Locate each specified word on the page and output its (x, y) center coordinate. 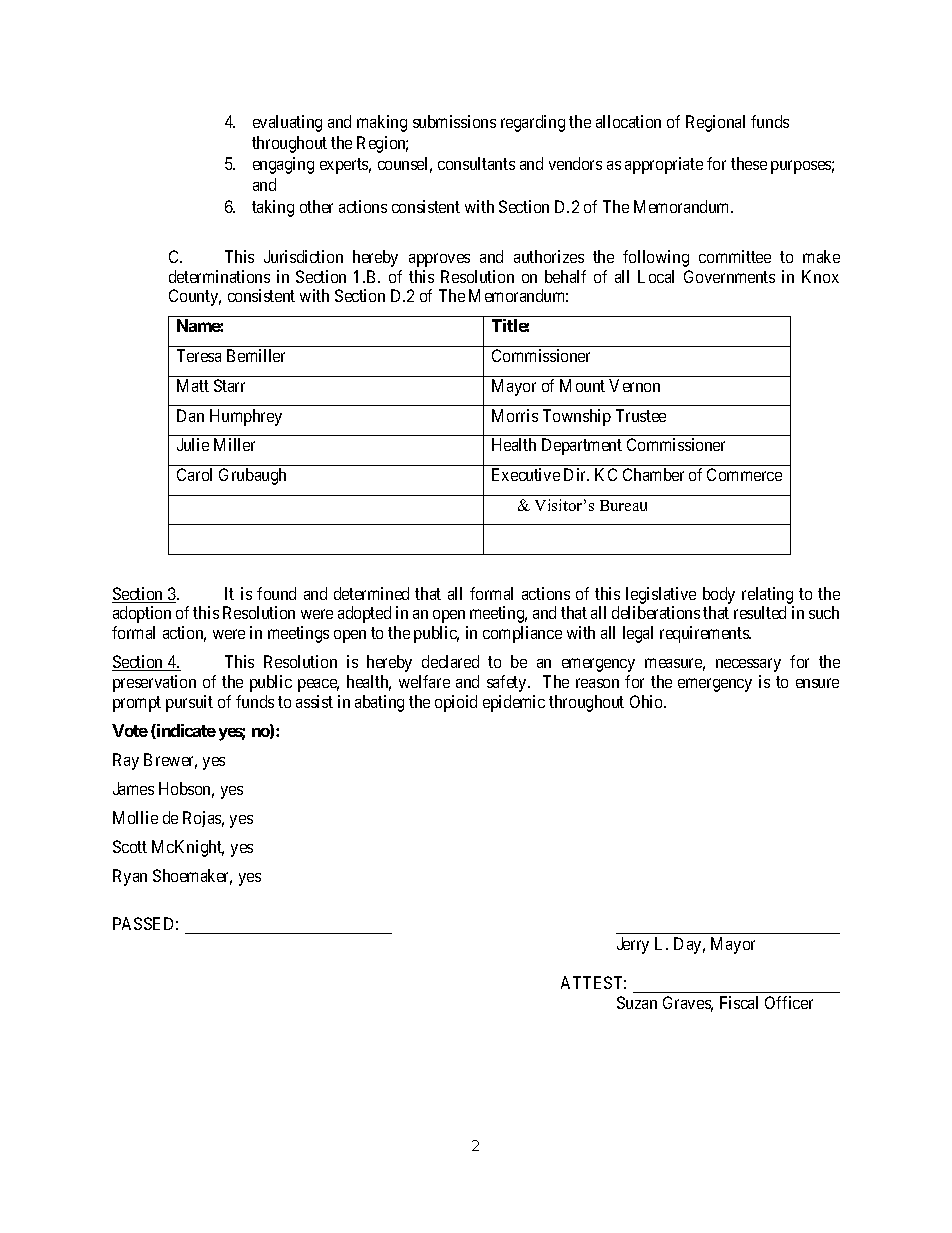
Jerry (633, 945)
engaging (283, 165)
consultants (476, 163)
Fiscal (739, 1002)
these (749, 163)
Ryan (130, 877)
